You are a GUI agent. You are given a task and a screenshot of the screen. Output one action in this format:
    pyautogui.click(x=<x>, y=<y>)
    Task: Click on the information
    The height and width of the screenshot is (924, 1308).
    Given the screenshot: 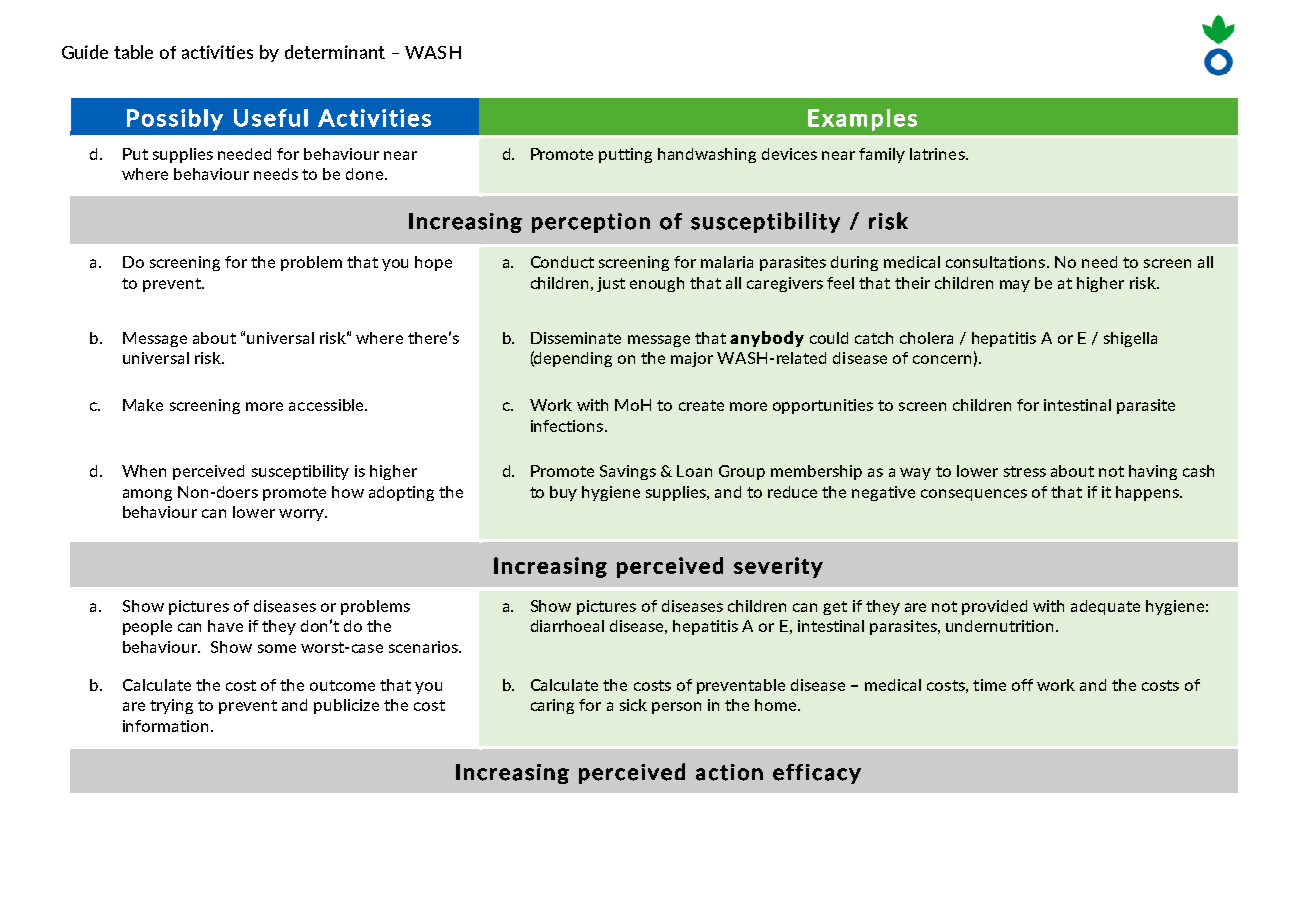 What is the action you would take?
    pyautogui.click(x=165, y=726)
